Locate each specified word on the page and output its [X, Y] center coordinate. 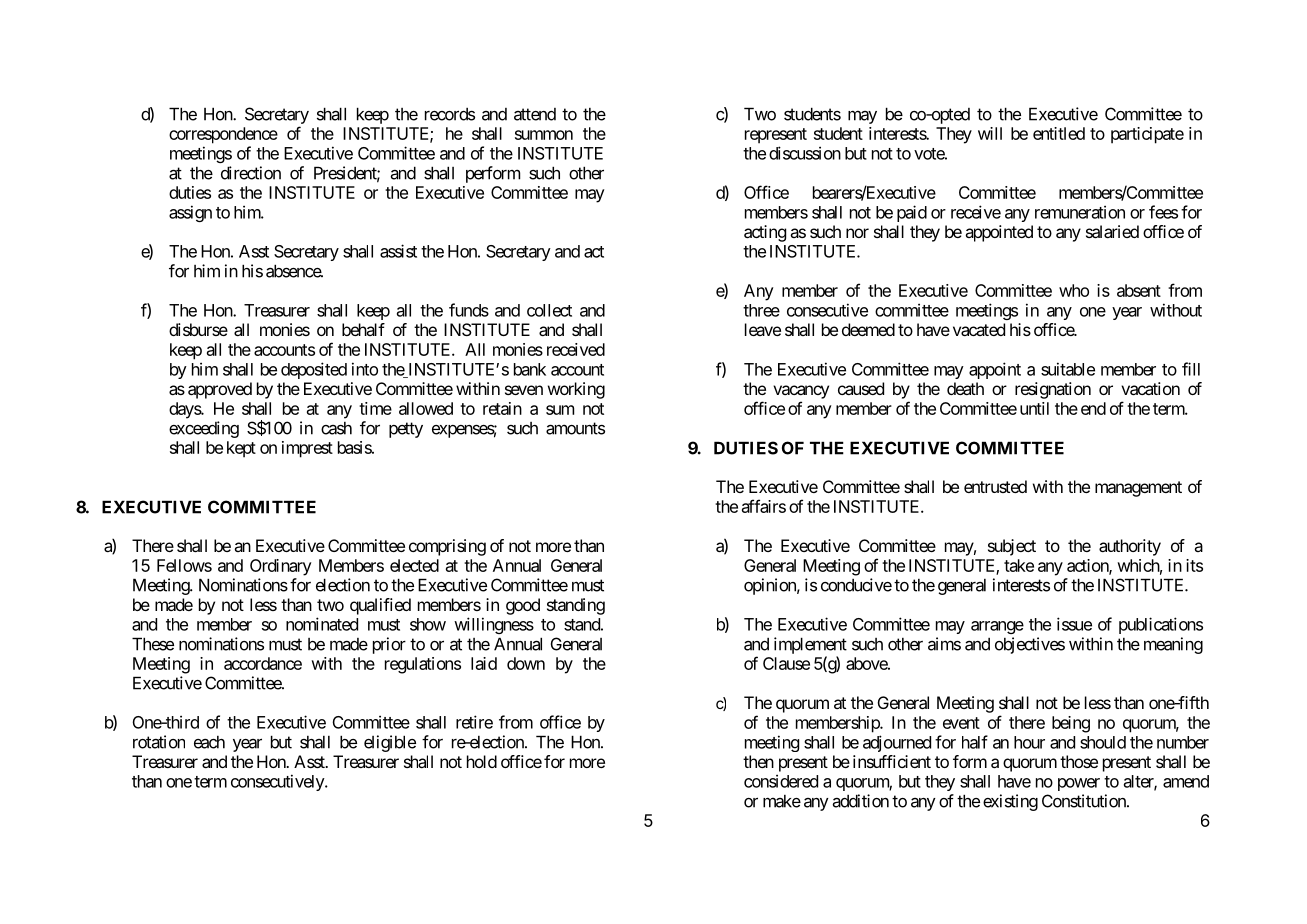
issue [1074, 624]
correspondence [223, 135]
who [1074, 290]
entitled [1059, 133]
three [761, 310]
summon [544, 135]
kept [241, 449]
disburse [198, 329]
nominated [322, 624]
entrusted [995, 486]
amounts [575, 428]
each [209, 742]
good [523, 606]
